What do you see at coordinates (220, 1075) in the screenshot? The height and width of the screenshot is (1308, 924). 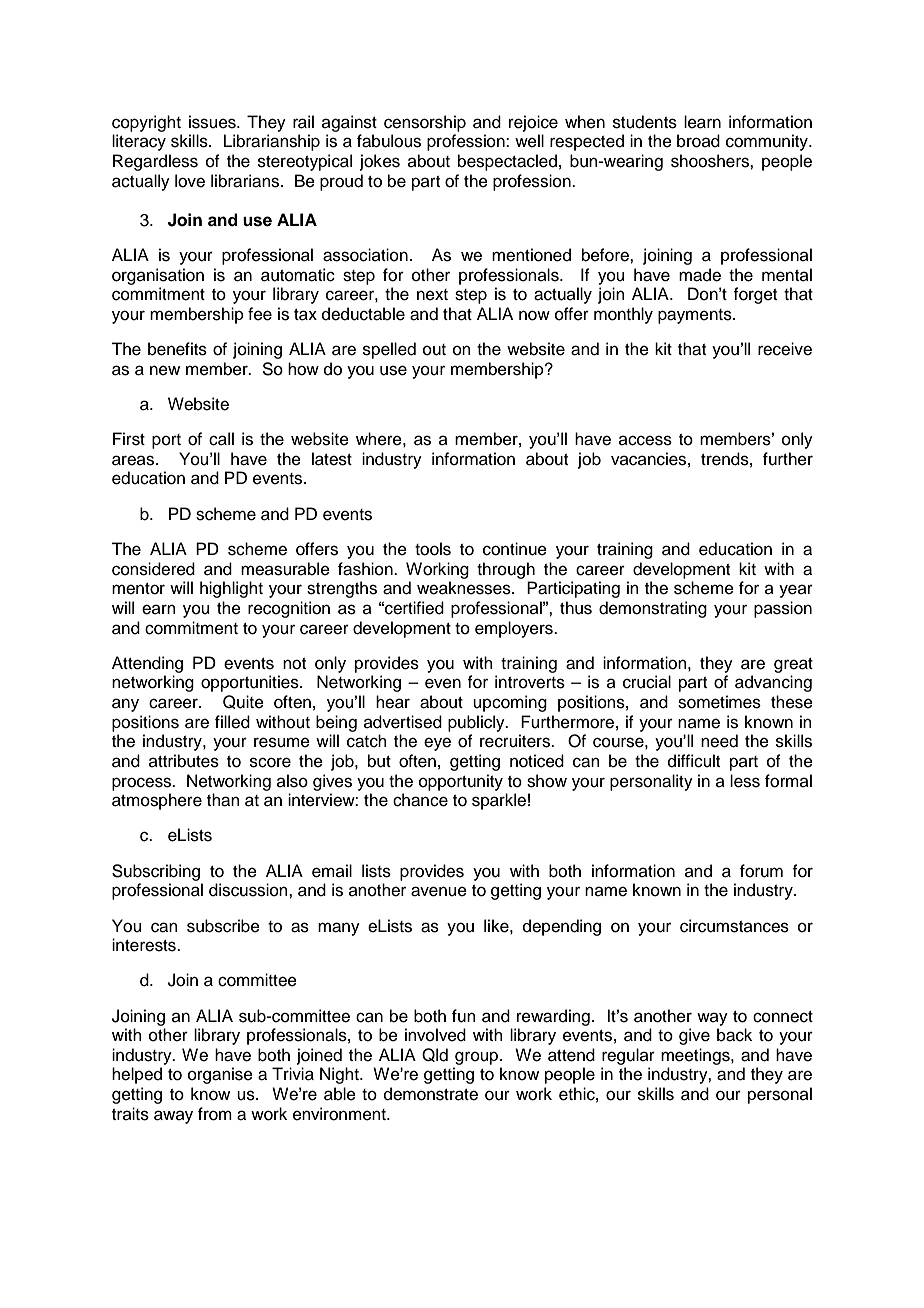 I see `organise` at bounding box center [220, 1075].
